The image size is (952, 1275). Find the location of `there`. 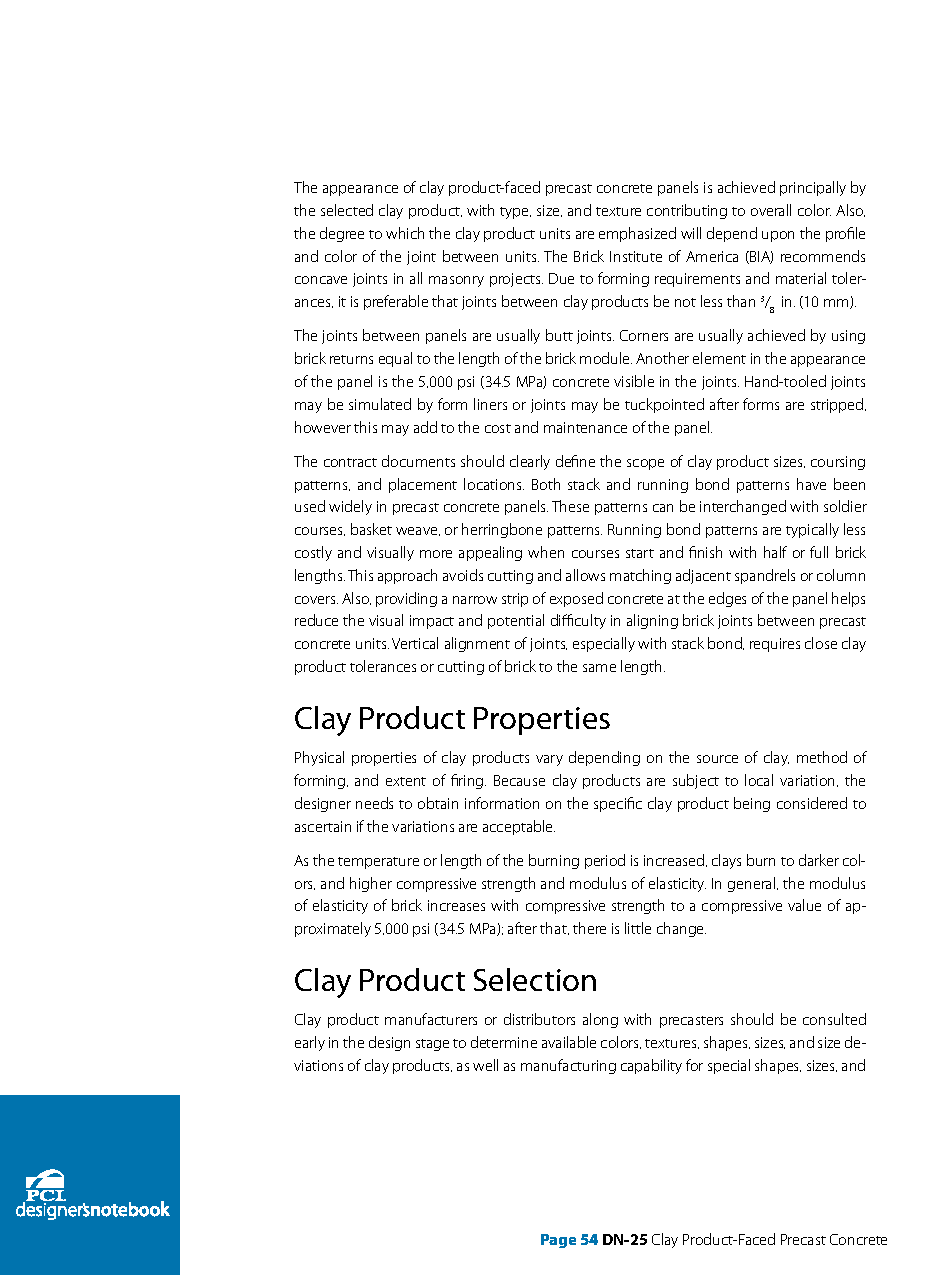

there is located at coordinates (589, 928).
